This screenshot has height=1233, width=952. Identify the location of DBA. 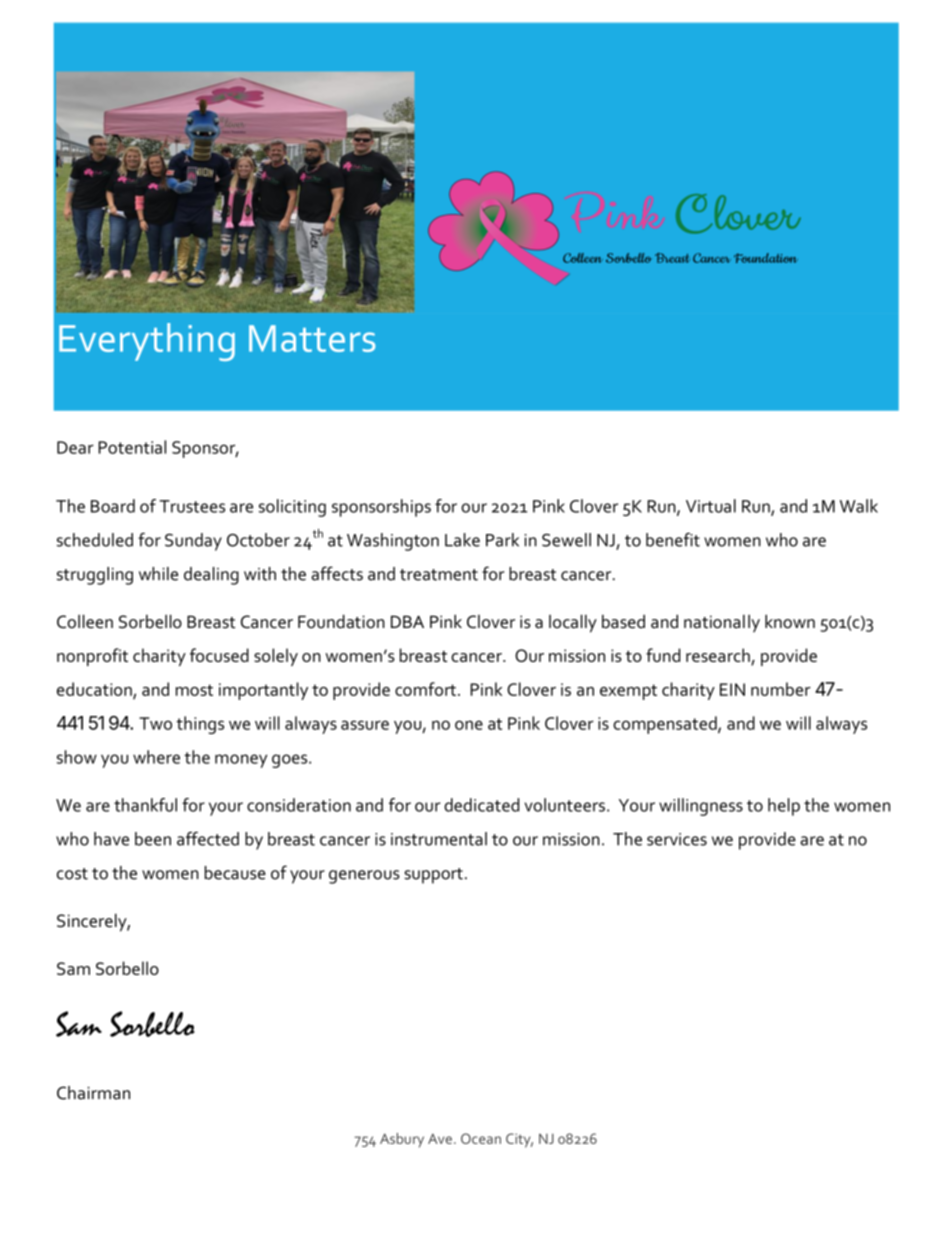
(407, 621).
